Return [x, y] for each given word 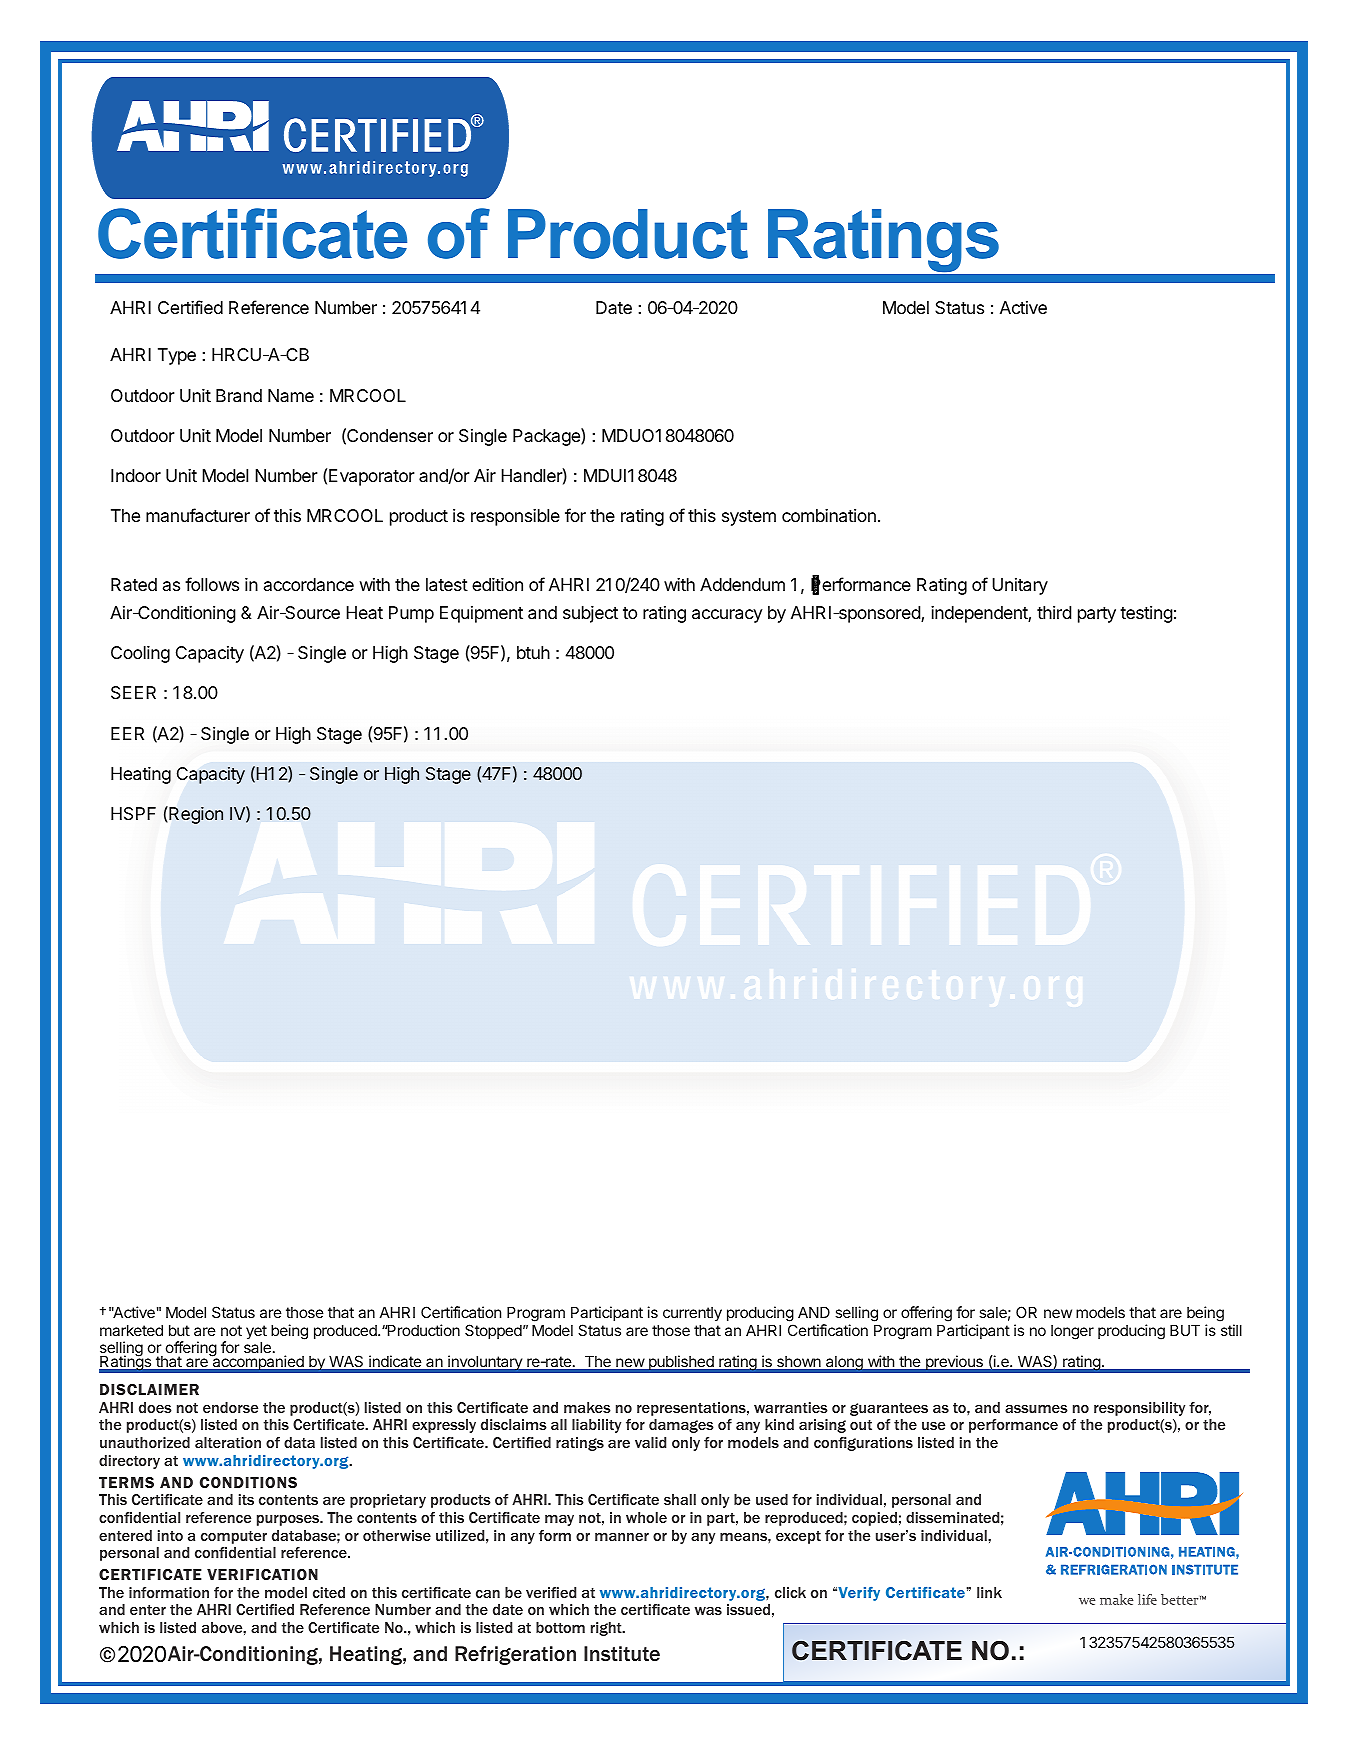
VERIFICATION [262, 1574]
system [749, 518]
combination [829, 516]
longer [1072, 1332]
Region [195, 815]
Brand [239, 396]
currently [692, 1314]
